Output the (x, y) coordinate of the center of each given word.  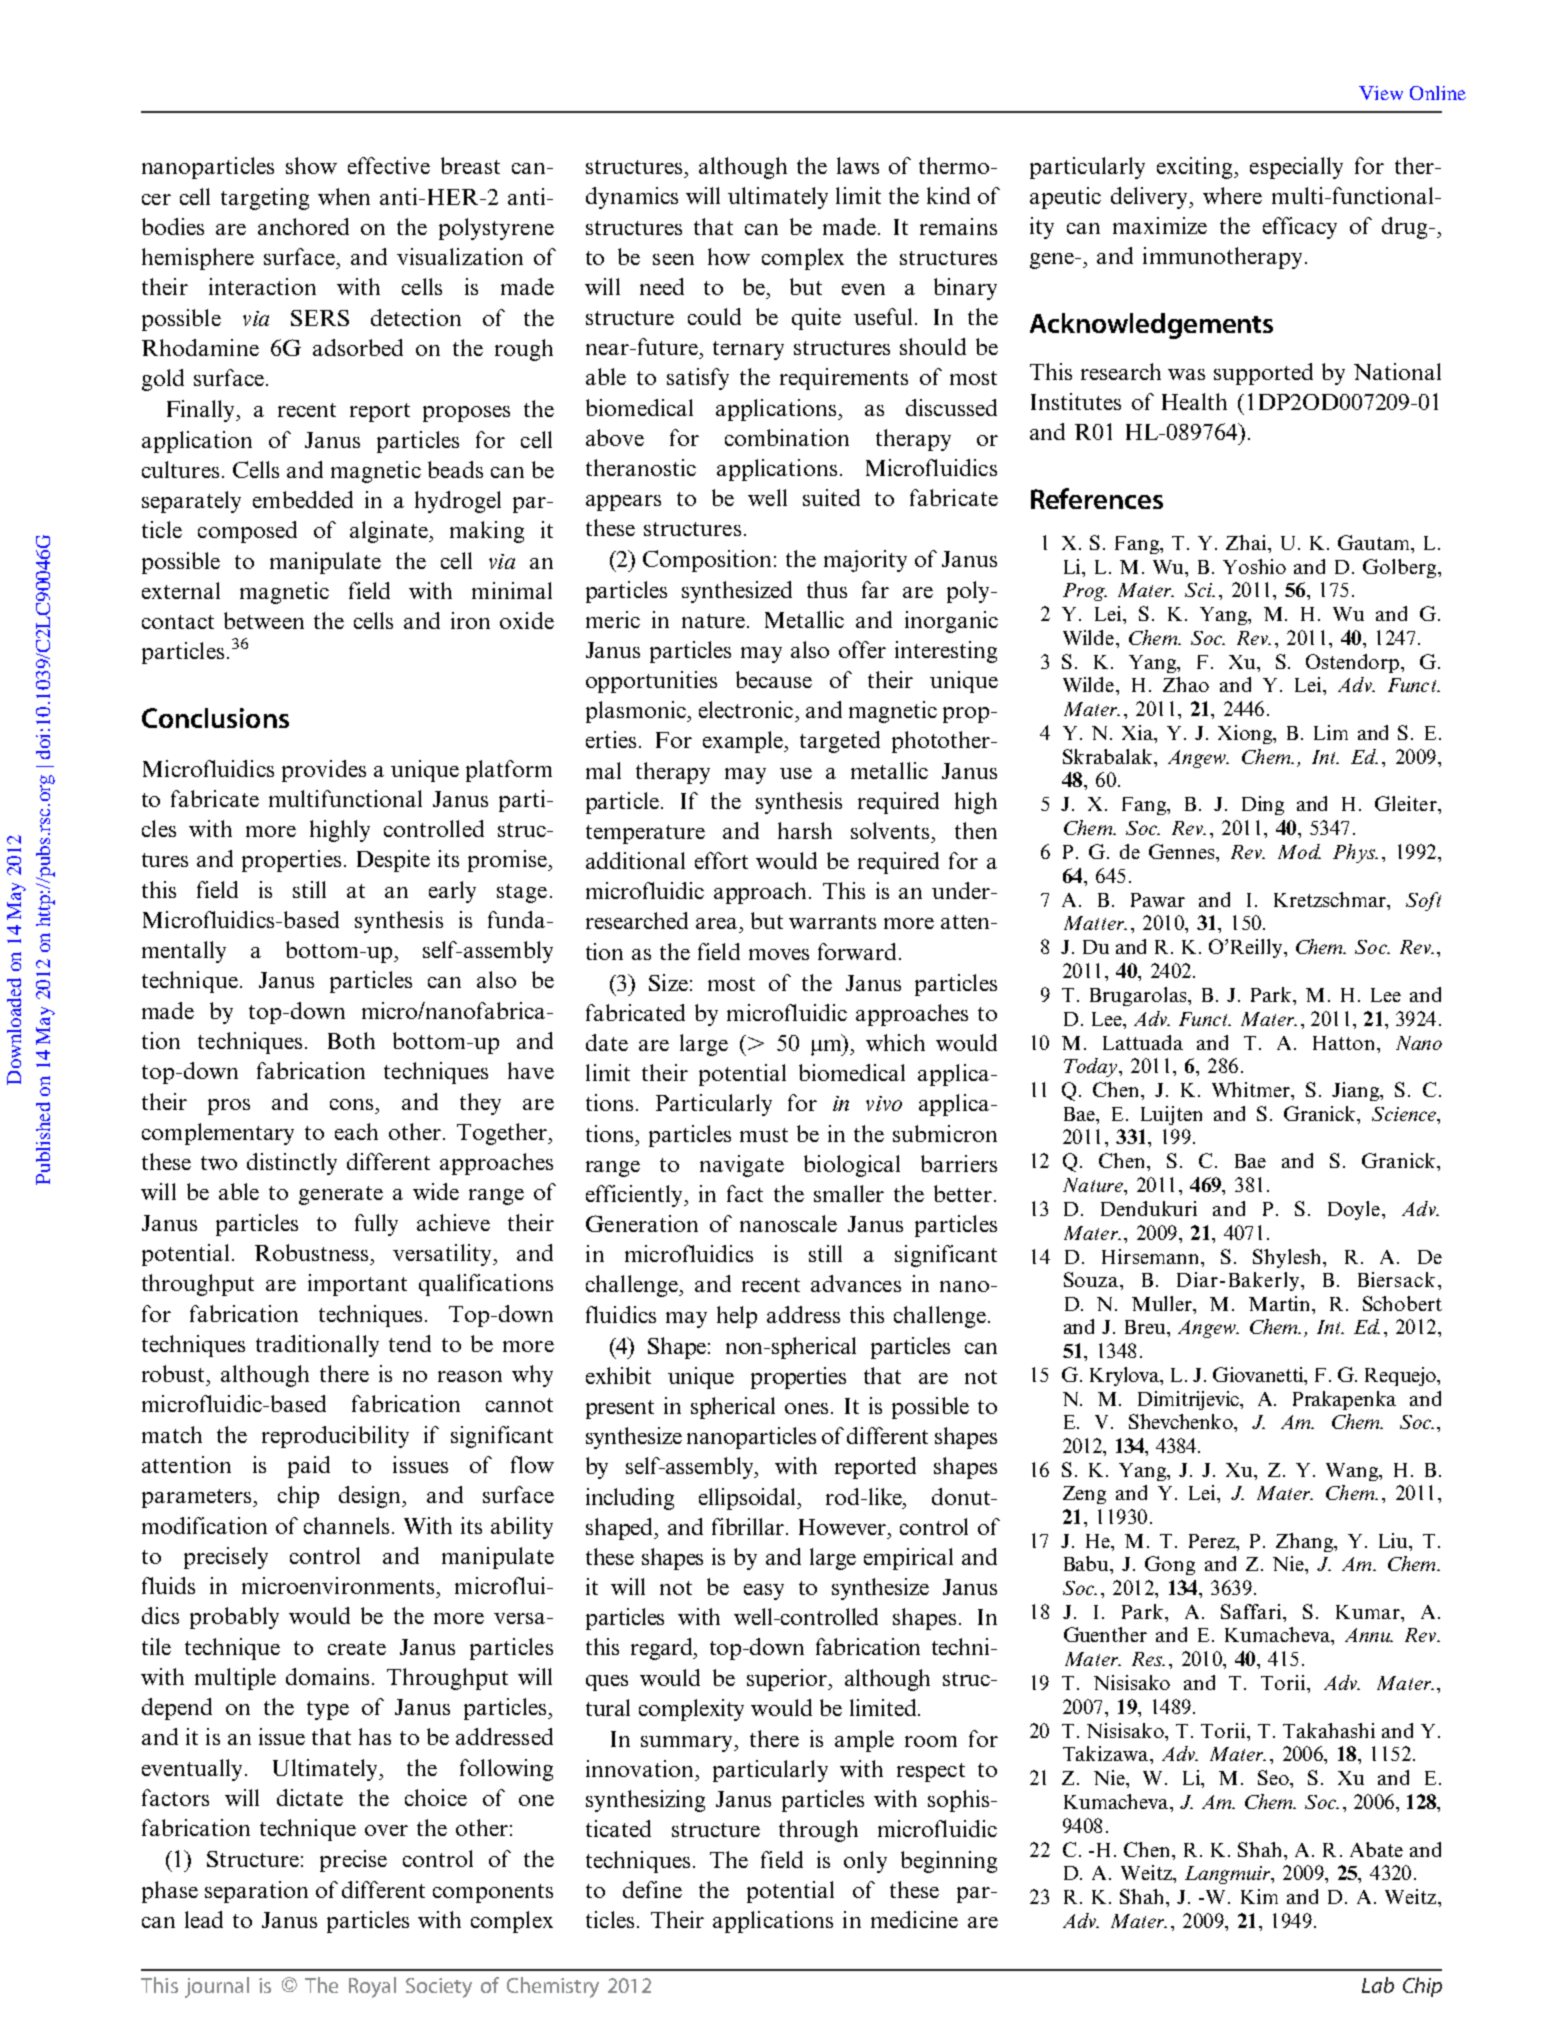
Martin (1281, 1305)
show (311, 165)
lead (204, 1919)
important (357, 1285)
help (737, 1317)
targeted (840, 742)
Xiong (1246, 734)
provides (324, 771)
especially (1296, 168)
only (865, 1862)
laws (858, 165)
